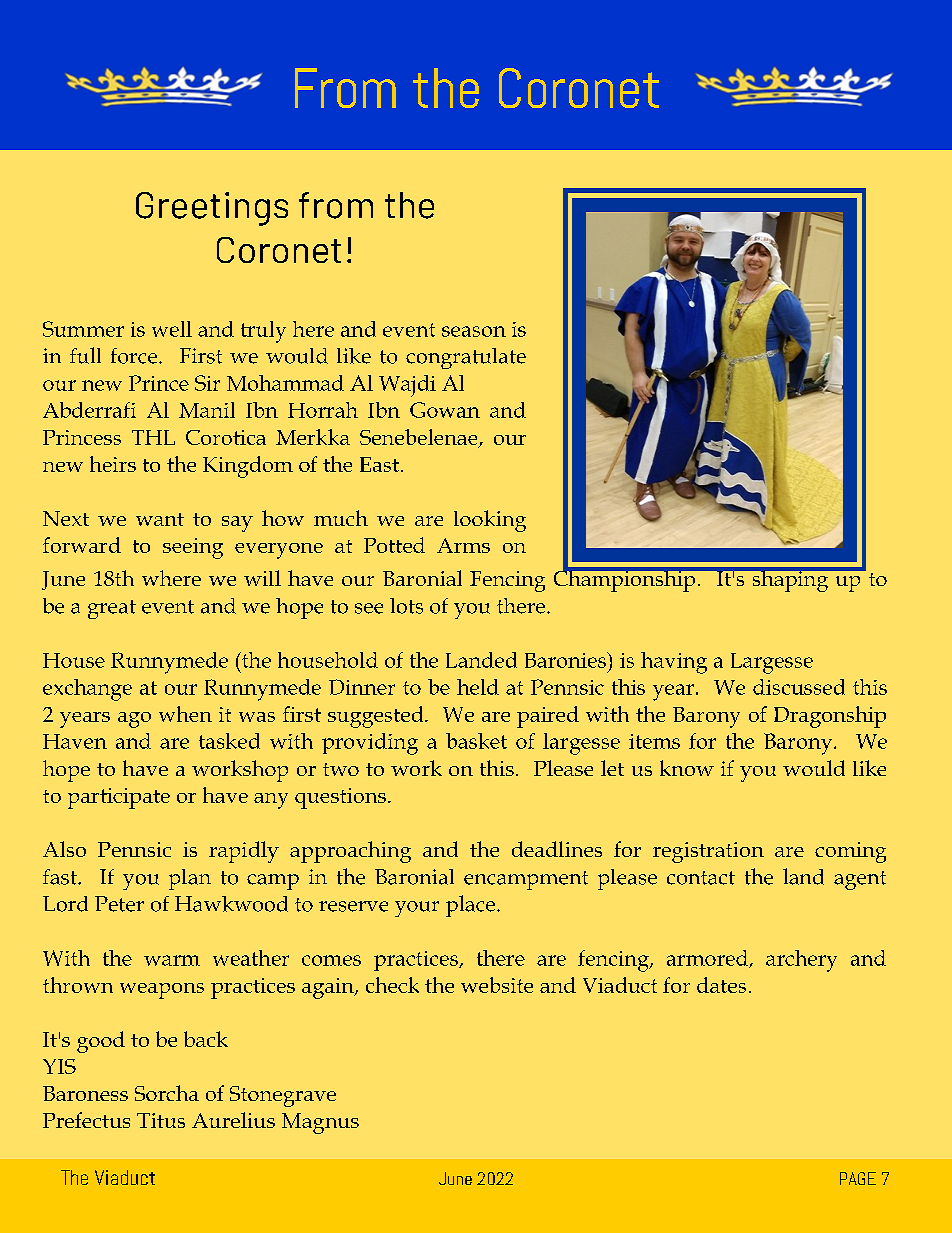  What do you see at coordinates (185, 714) in the screenshot?
I see `when` at bounding box center [185, 714].
